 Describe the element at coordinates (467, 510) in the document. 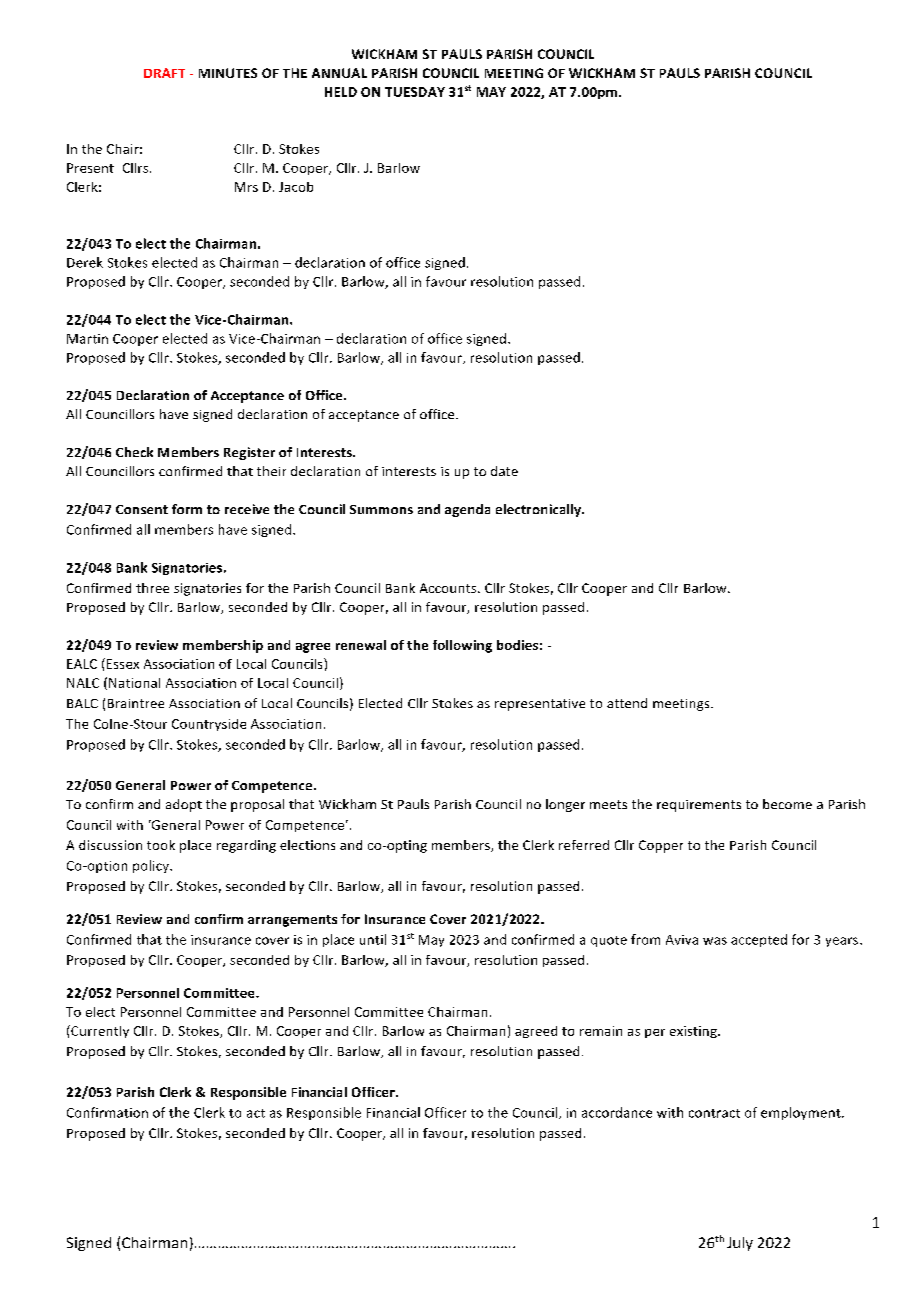

I see `agenda` at that location.
